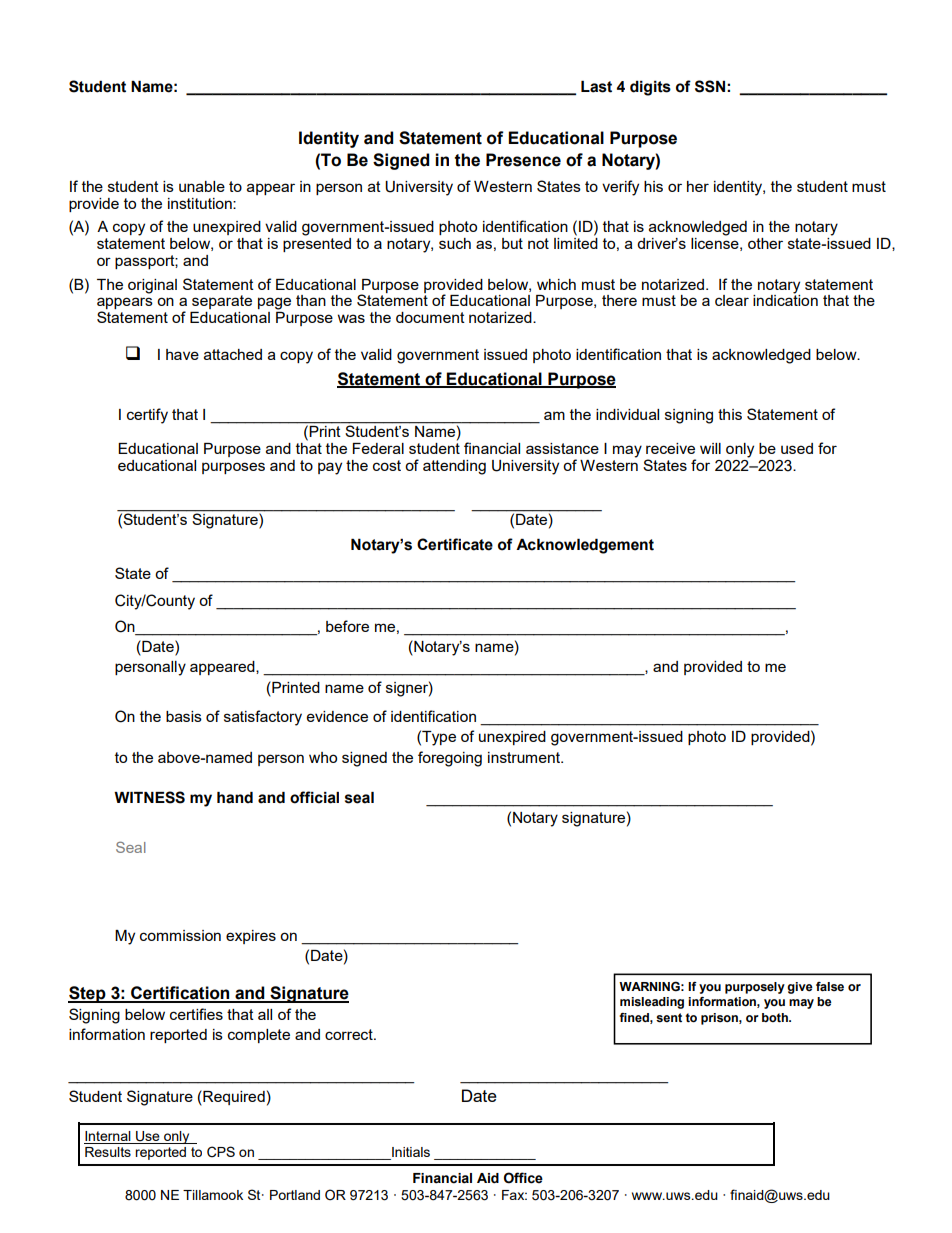 Image resolution: width=952 pixels, height=1233 pixels. Describe the element at coordinates (184, 716) in the screenshot. I see `basis` at that location.
